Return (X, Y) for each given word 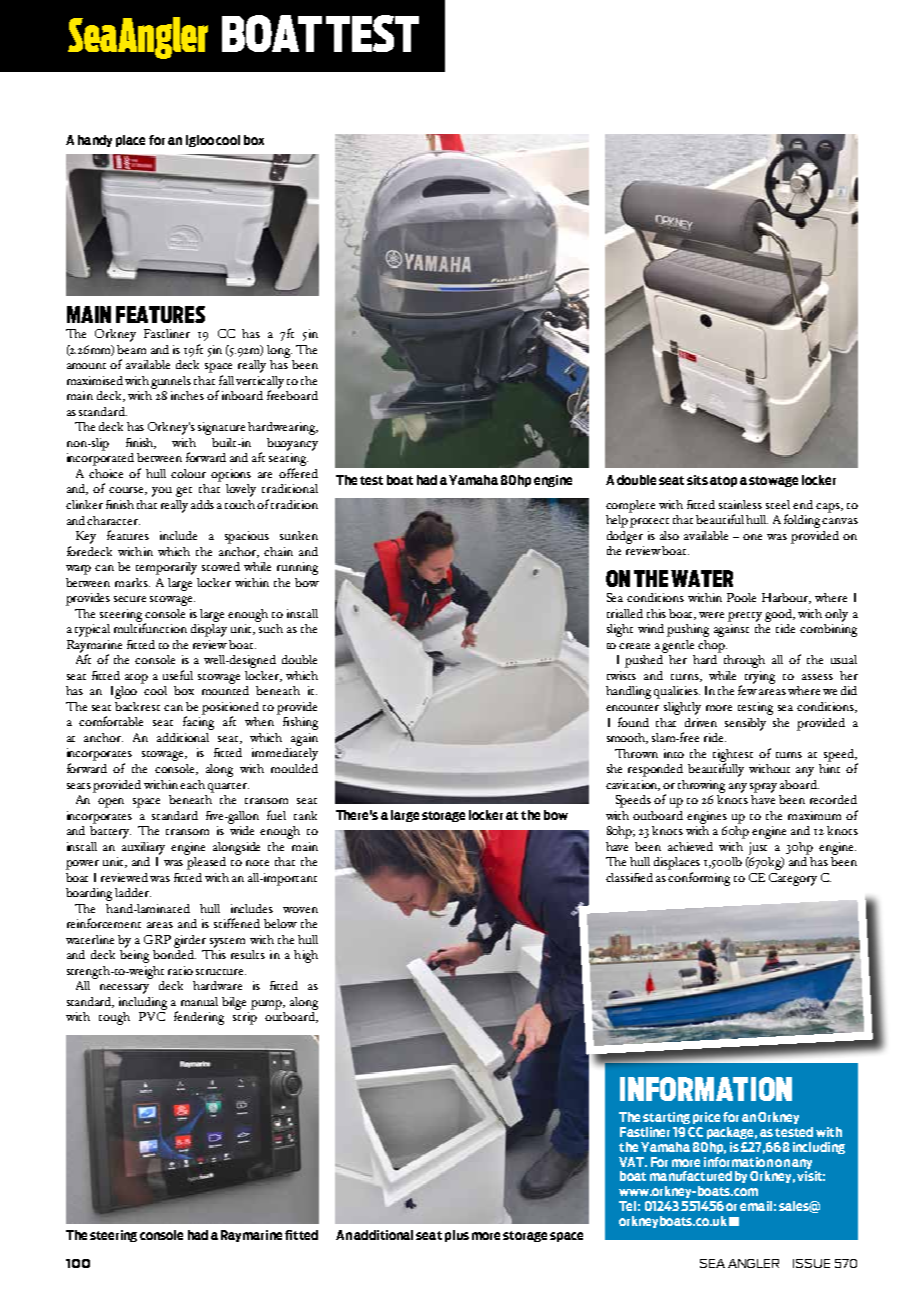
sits (697, 480)
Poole (741, 597)
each (192, 784)
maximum (814, 815)
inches (187, 395)
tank (305, 815)
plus (457, 1236)
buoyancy (292, 444)
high (306, 956)
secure (130, 599)
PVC (152, 1016)
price (706, 1118)
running (297, 568)
